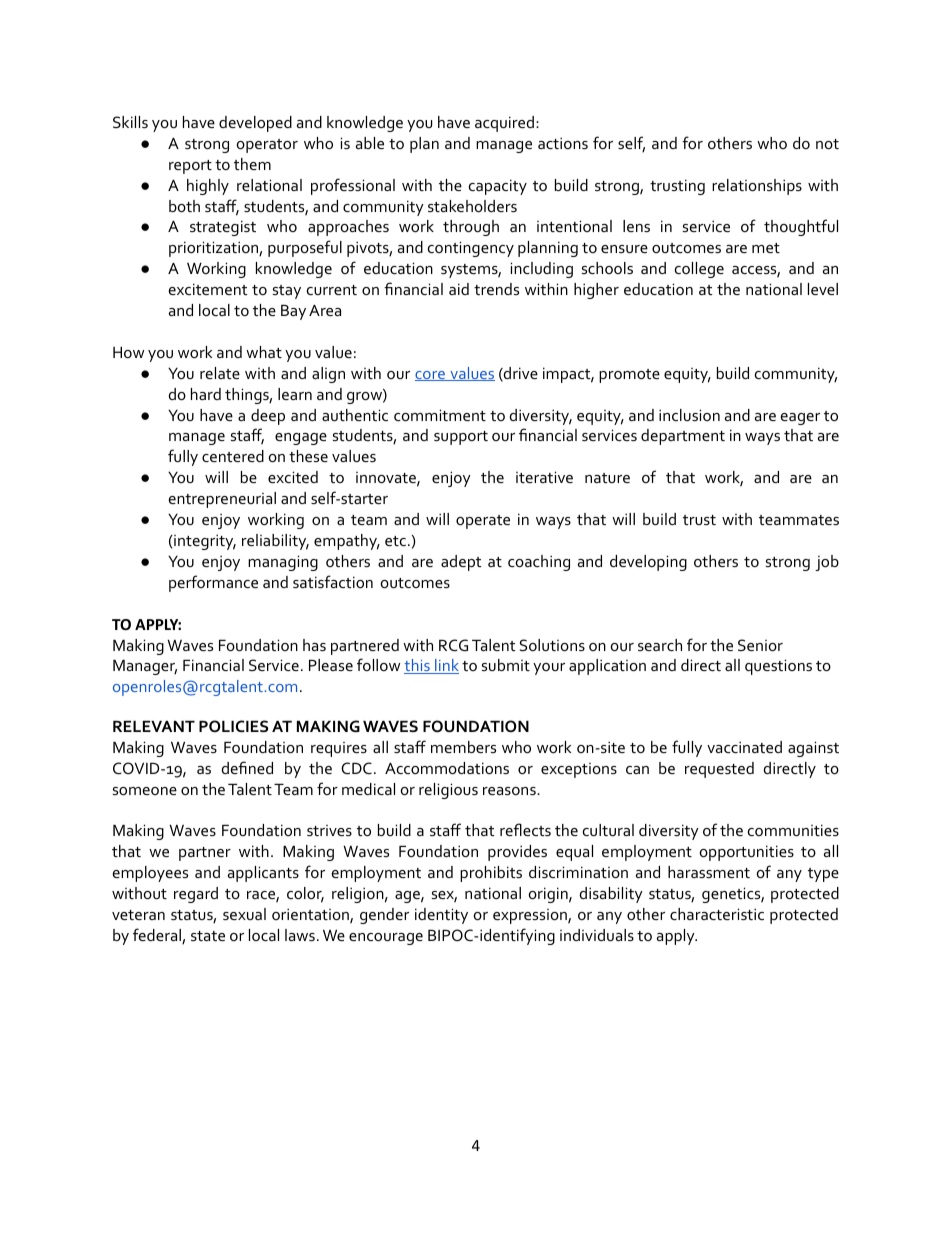  What do you see at coordinates (244, 914) in the image?
I see `sexual` at bounding box center [244, 914].
